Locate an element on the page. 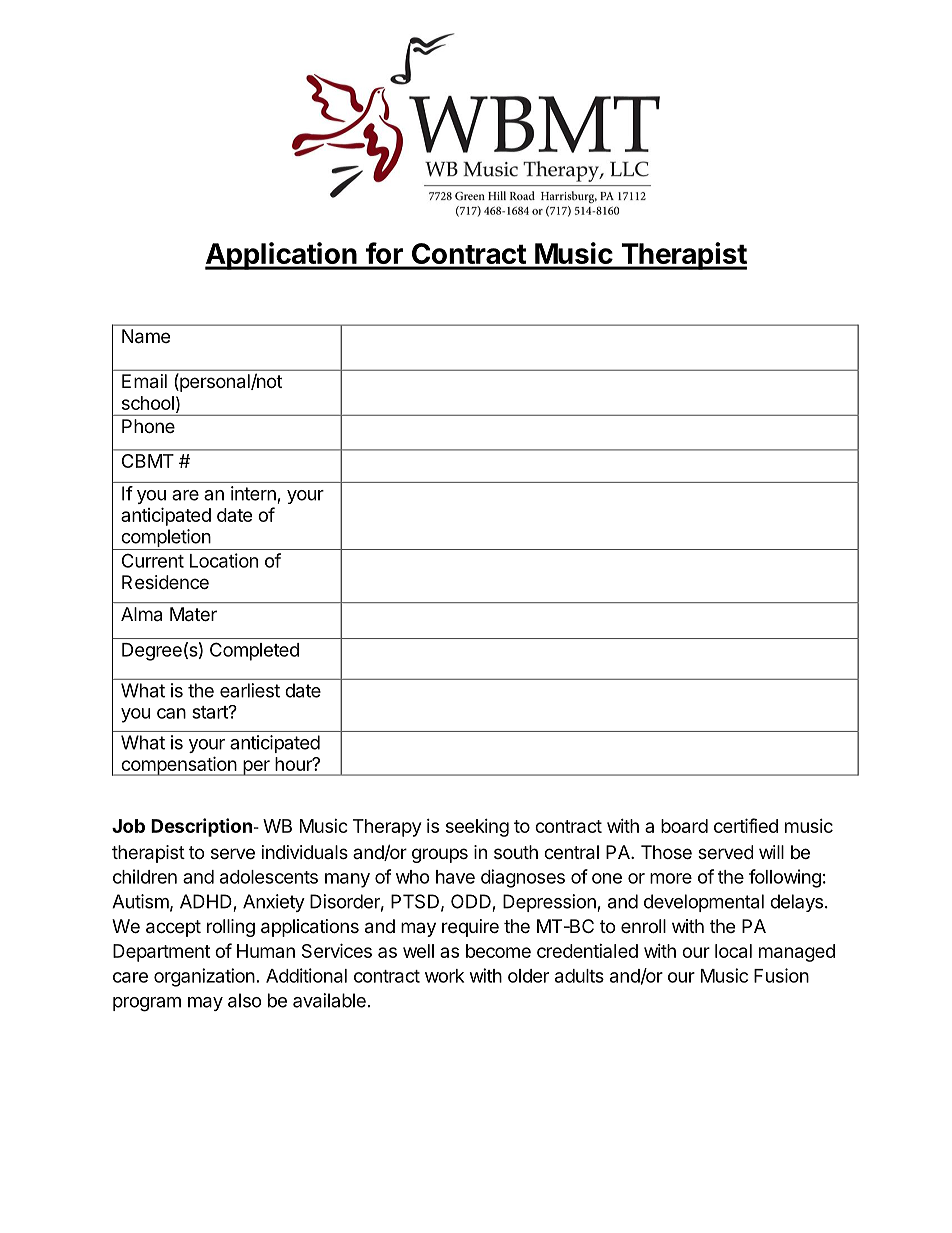 This page has height=1233, width=952. Location is located at coordinates (224, 560).
